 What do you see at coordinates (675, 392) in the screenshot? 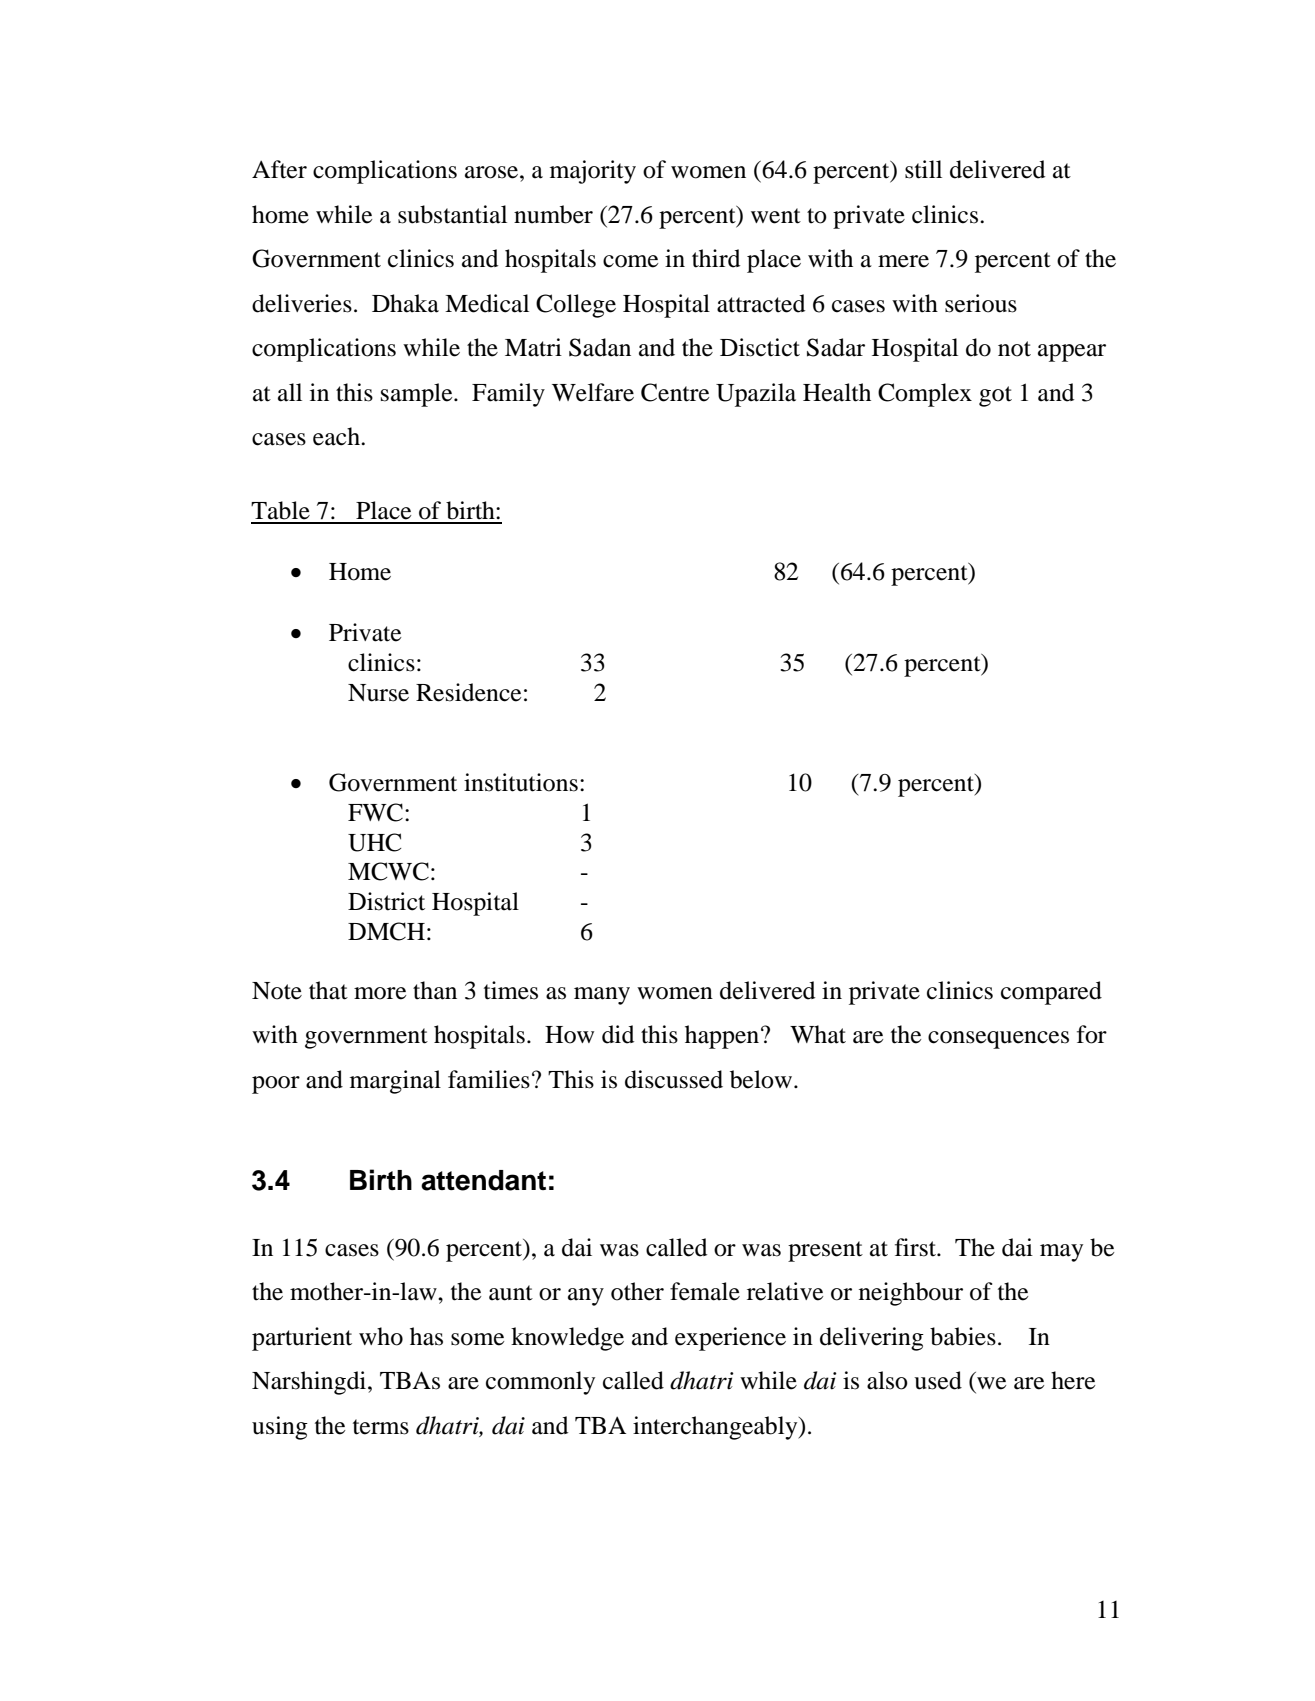
I see `Centre` at bounding box center [675, 392].
